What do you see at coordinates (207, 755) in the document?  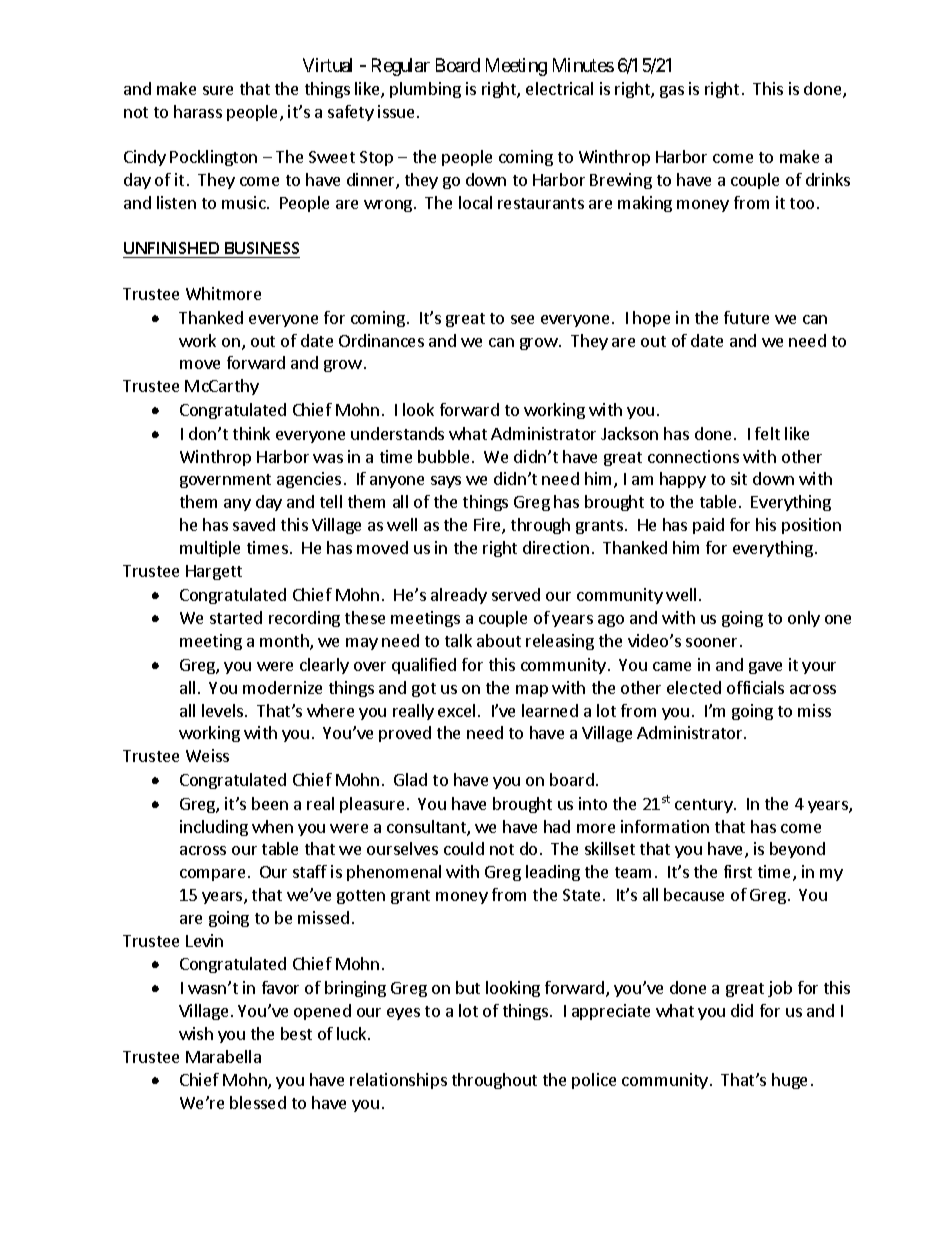 I see `Weiss` at bounding box center [207, 755].
